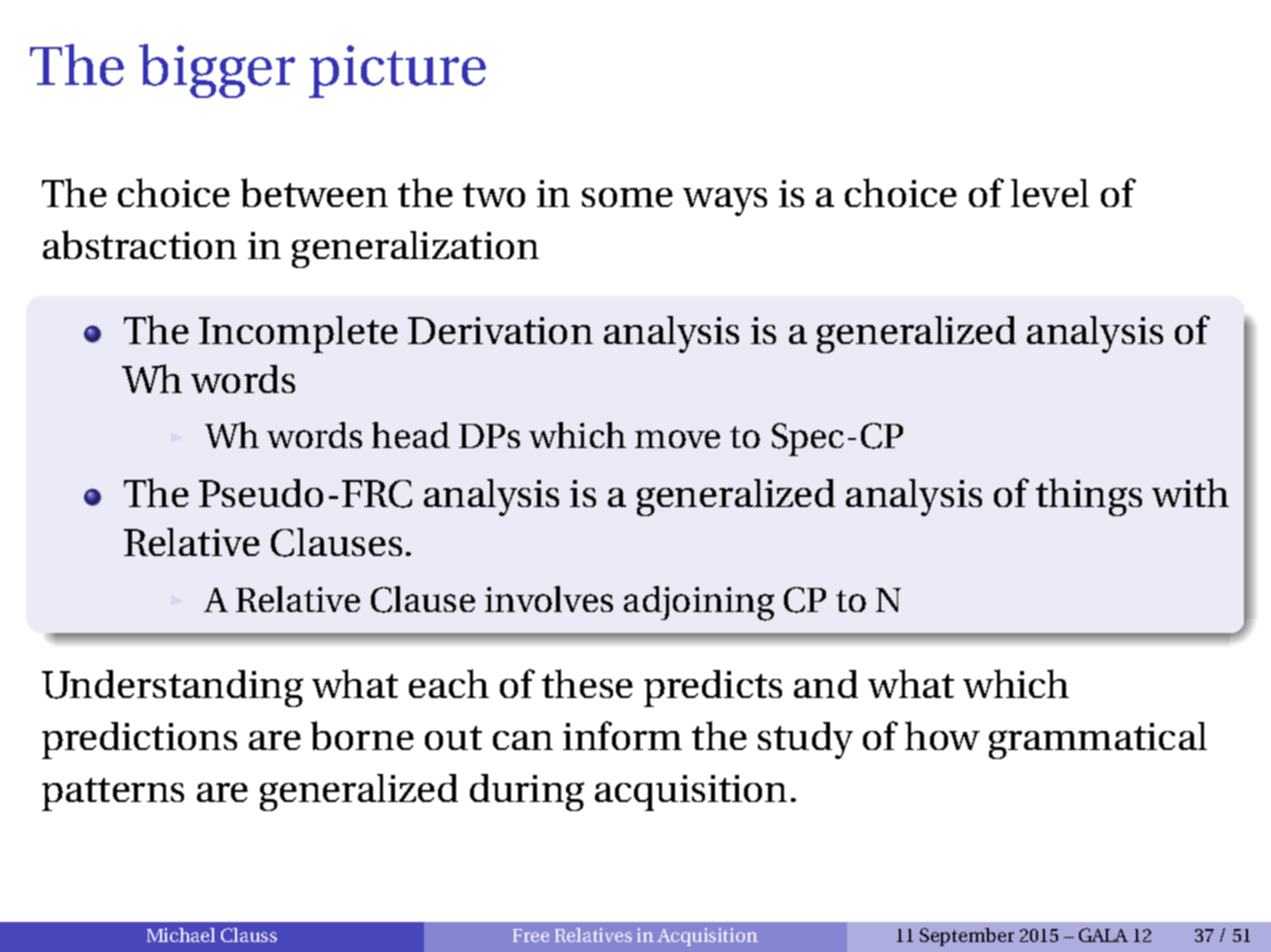 The width and height of the image is (1271, 952). I want to click on with, so click(1190, 492).
